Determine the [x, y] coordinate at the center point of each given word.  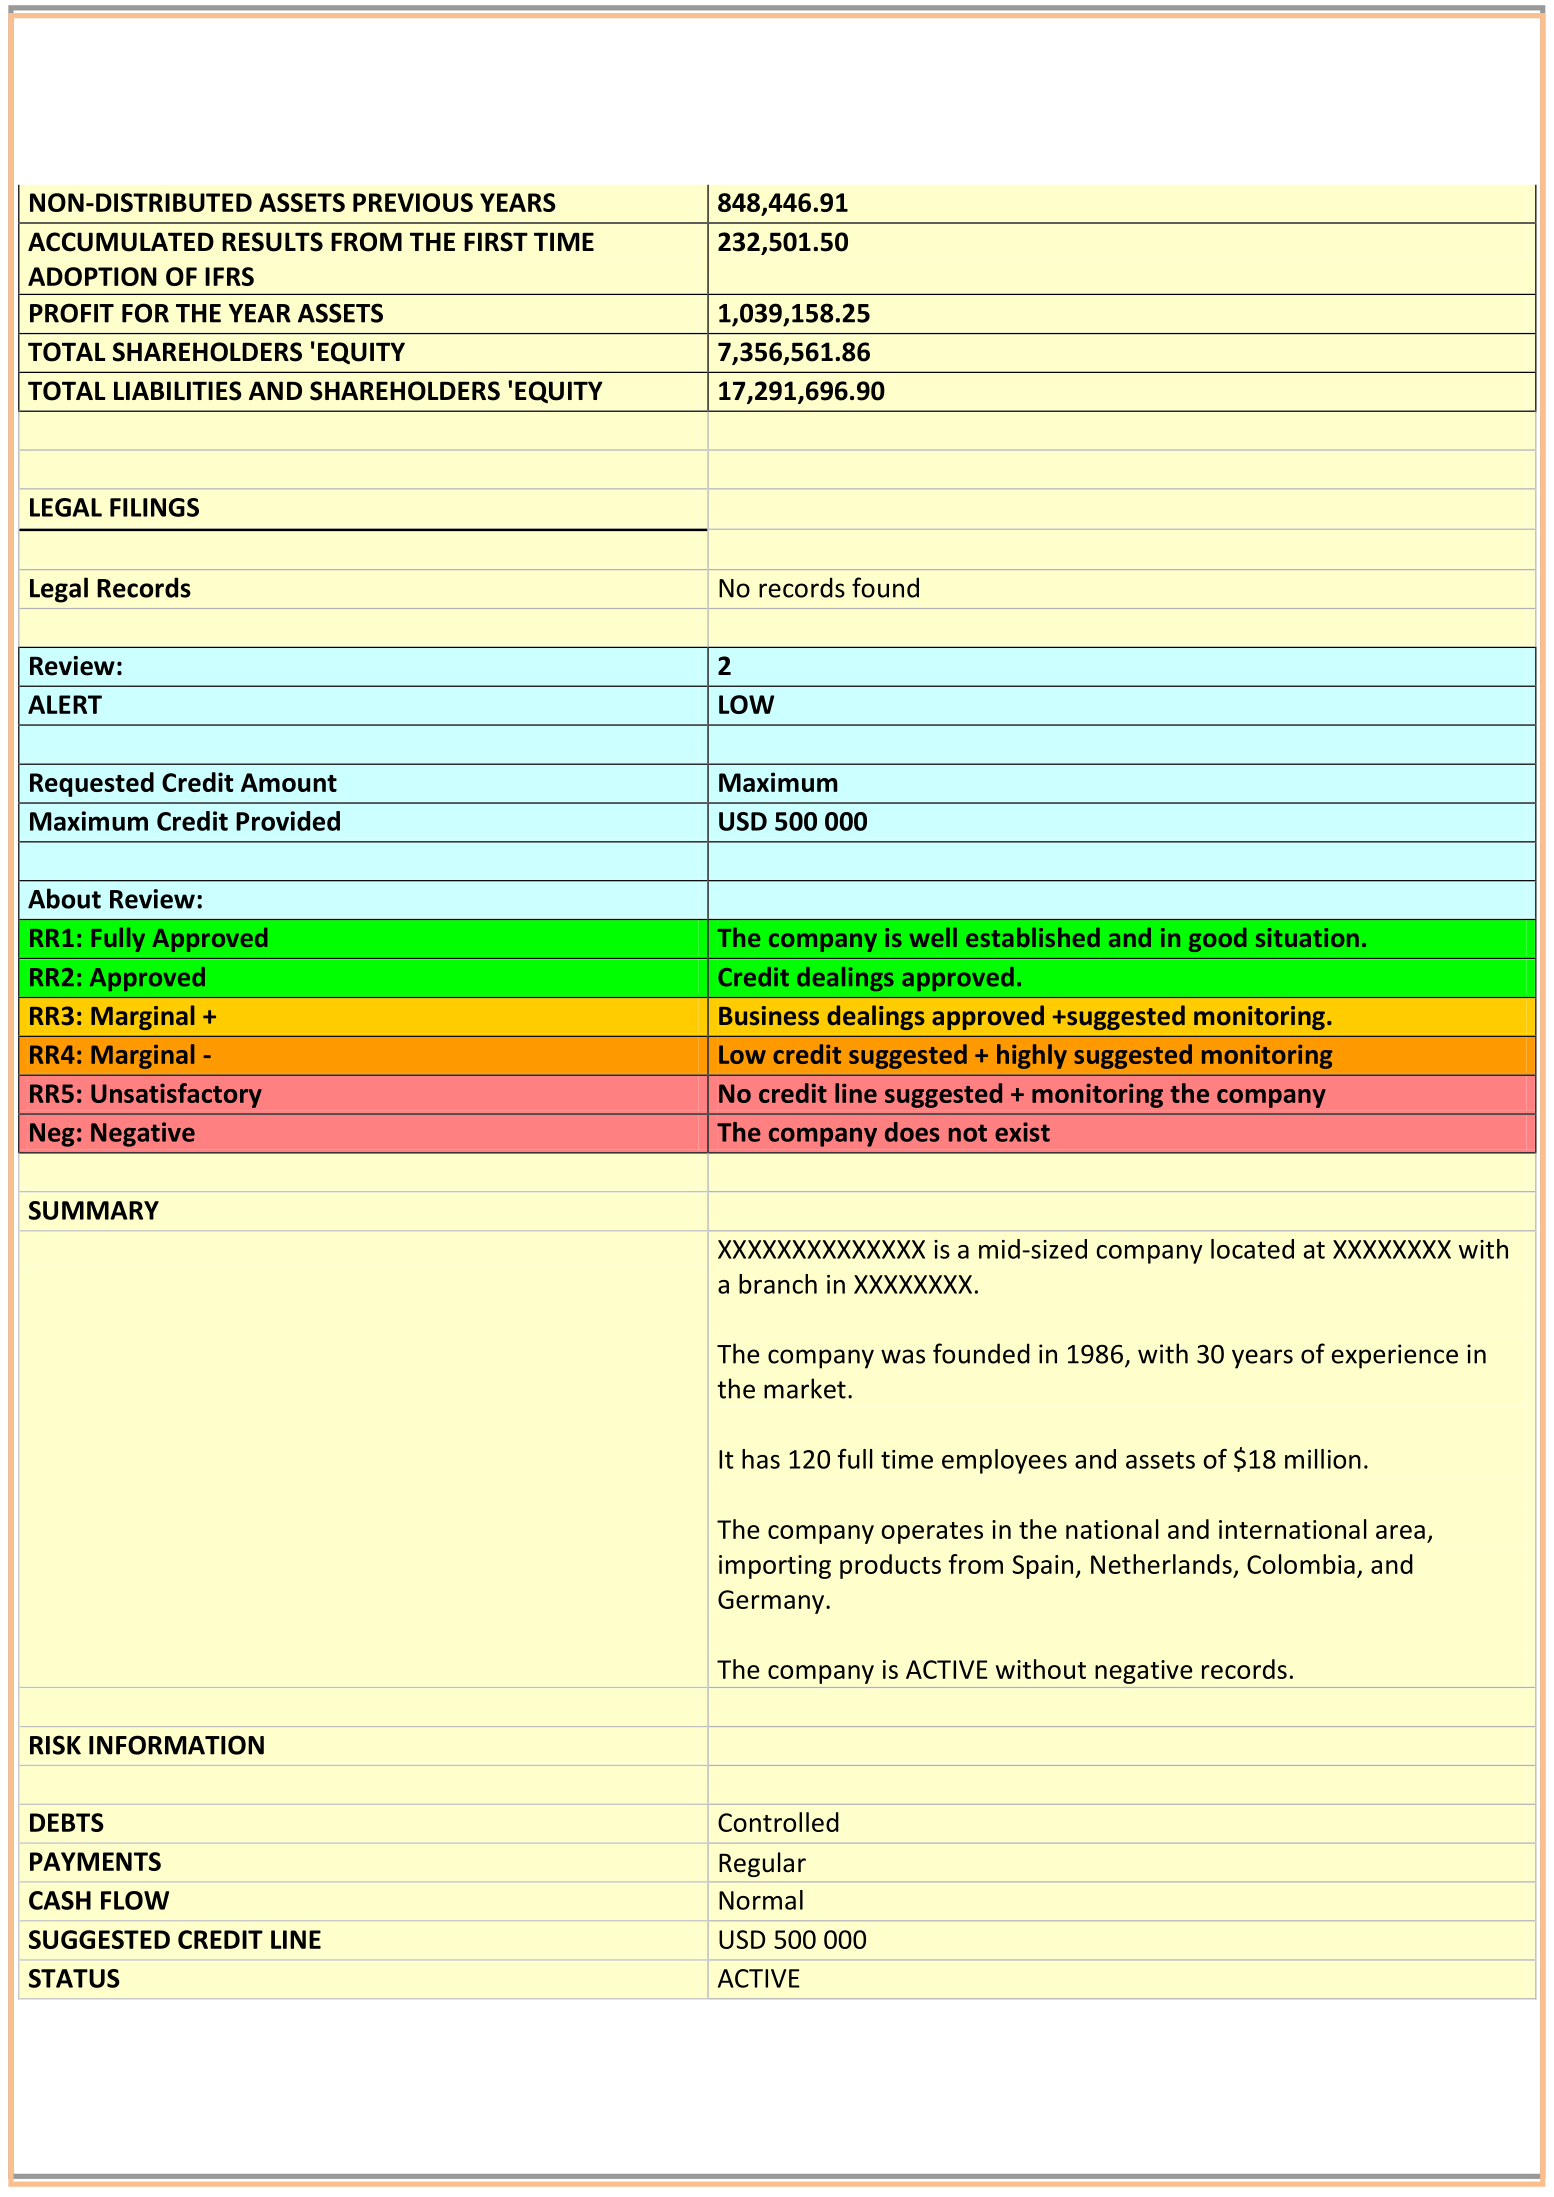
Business [769, 1015]
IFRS [229, 276]
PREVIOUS [413, 202]
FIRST [496, 242]
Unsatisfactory [176, 1095]
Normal [761, 1900]
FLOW [135, 1900]
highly [1032, 1056]
